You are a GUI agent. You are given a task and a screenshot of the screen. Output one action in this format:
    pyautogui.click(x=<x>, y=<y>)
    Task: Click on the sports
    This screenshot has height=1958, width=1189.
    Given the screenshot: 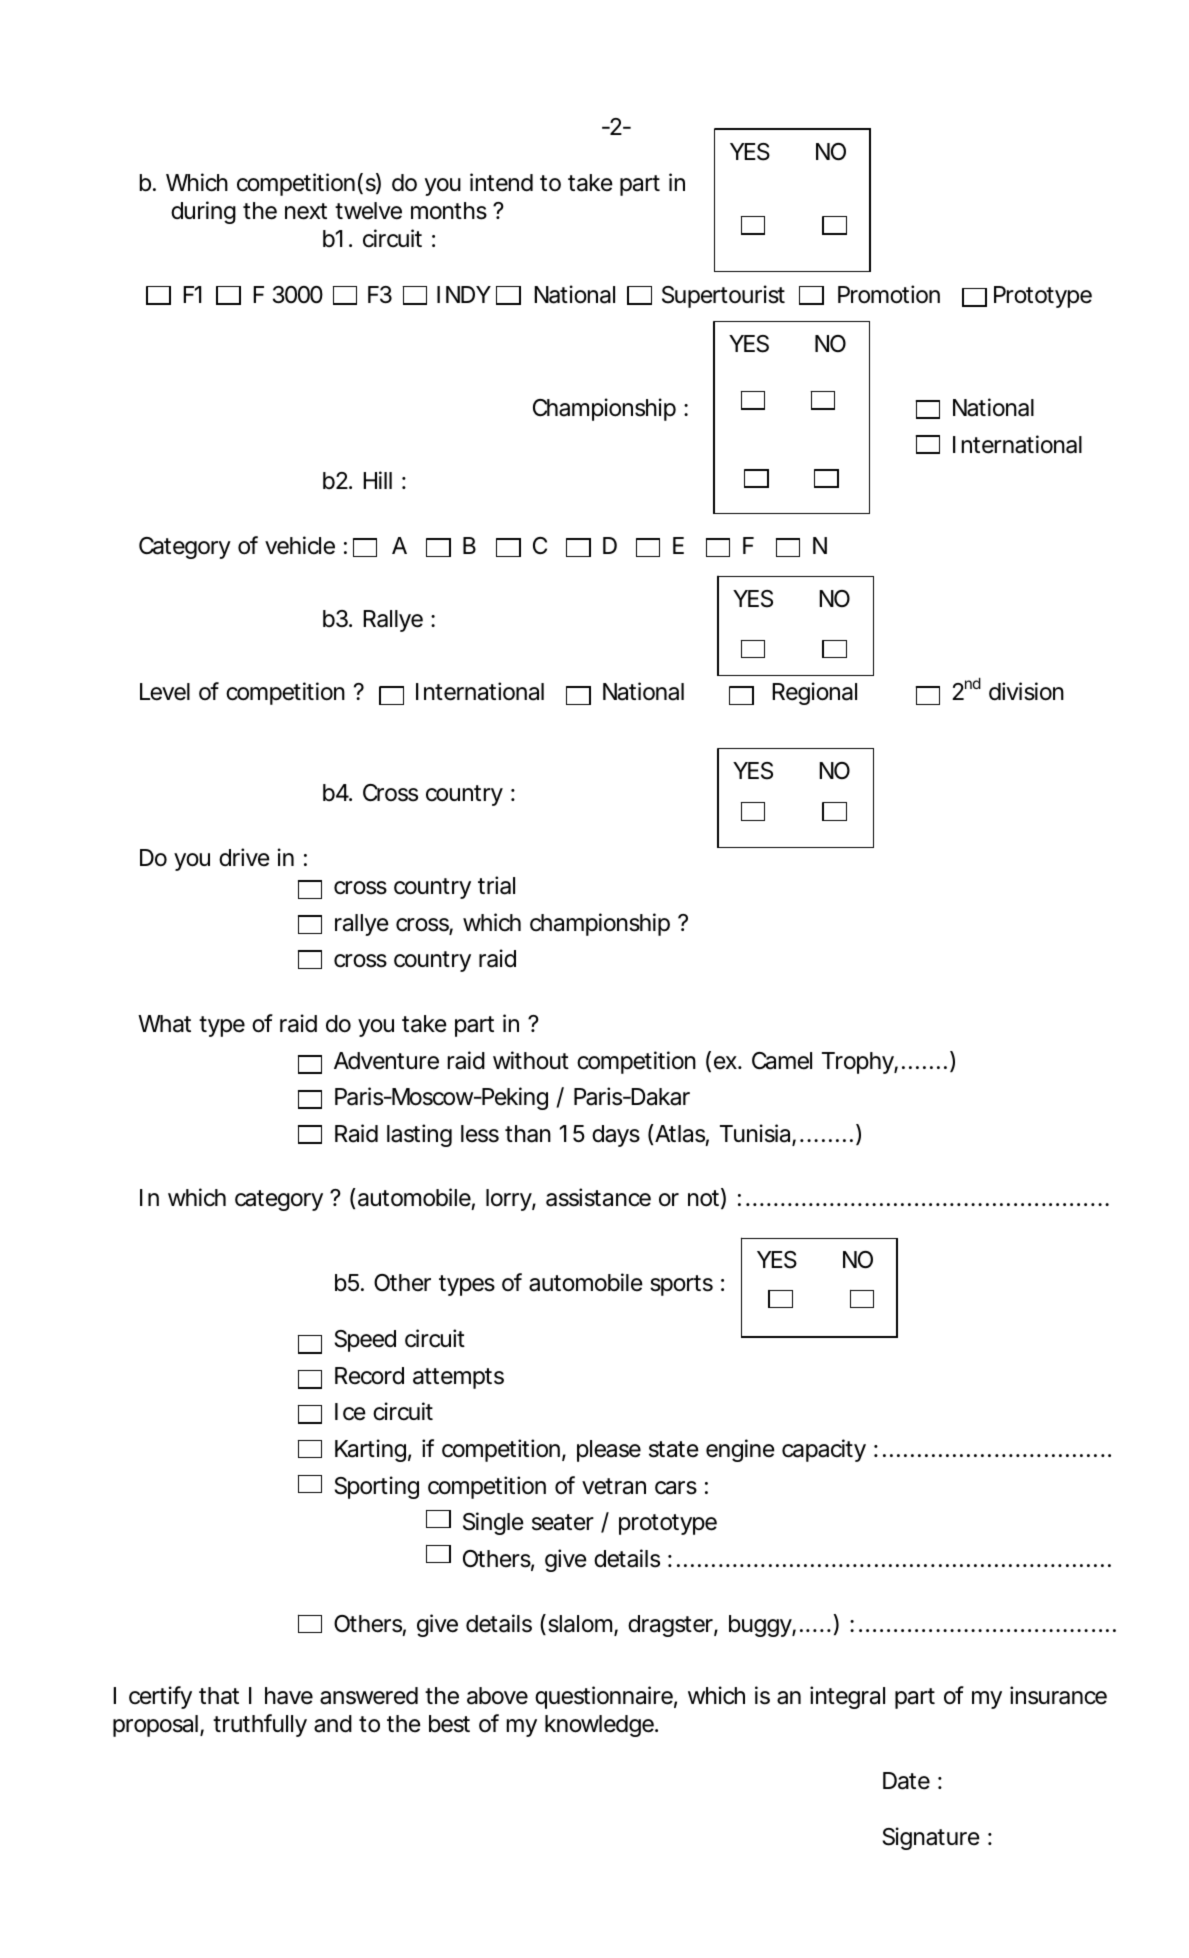 What is the action you would take?
    pyautogui.click(x=681, y=1285)
